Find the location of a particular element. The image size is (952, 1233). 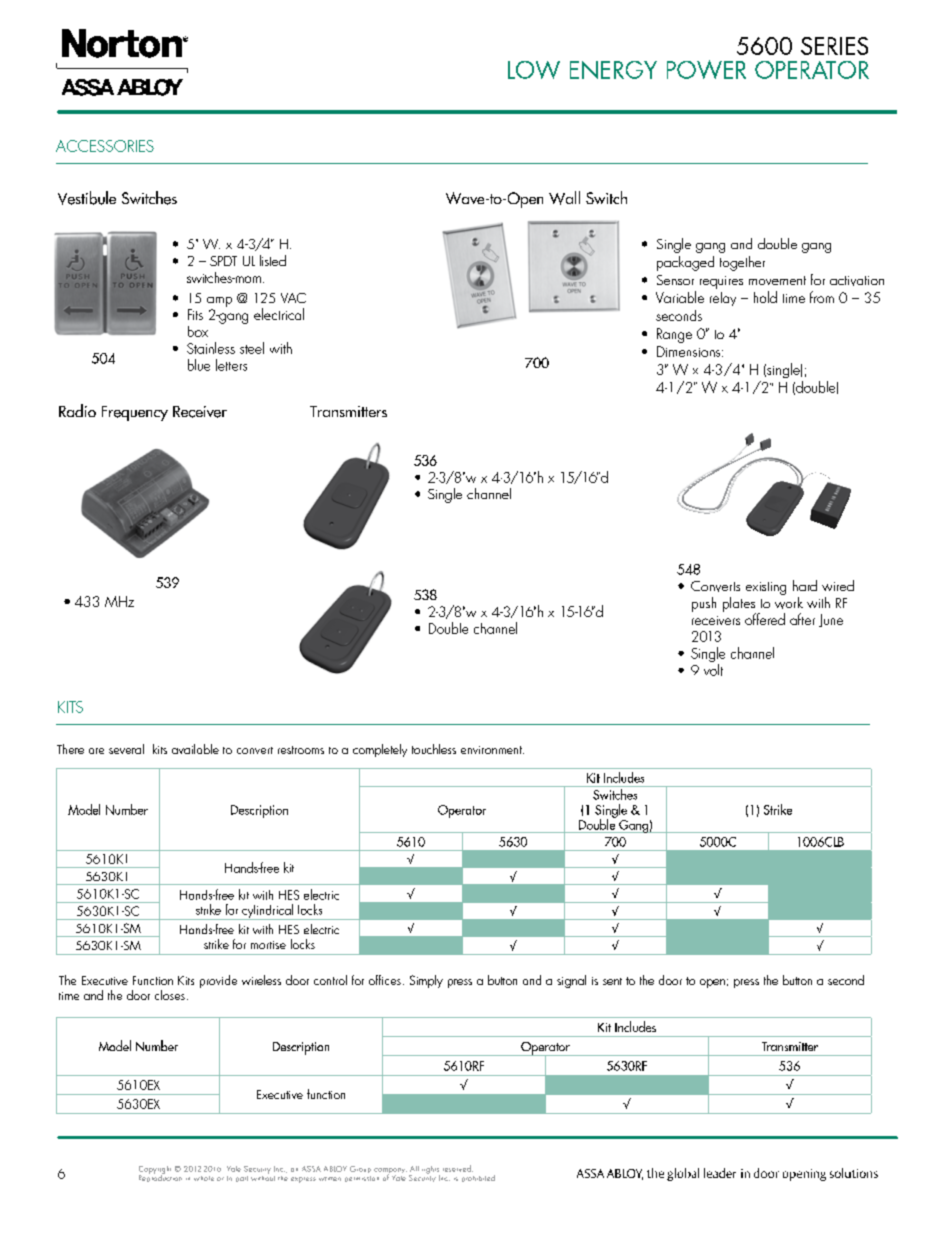

ACCESSORIES is located at coordinates (105, 146).
